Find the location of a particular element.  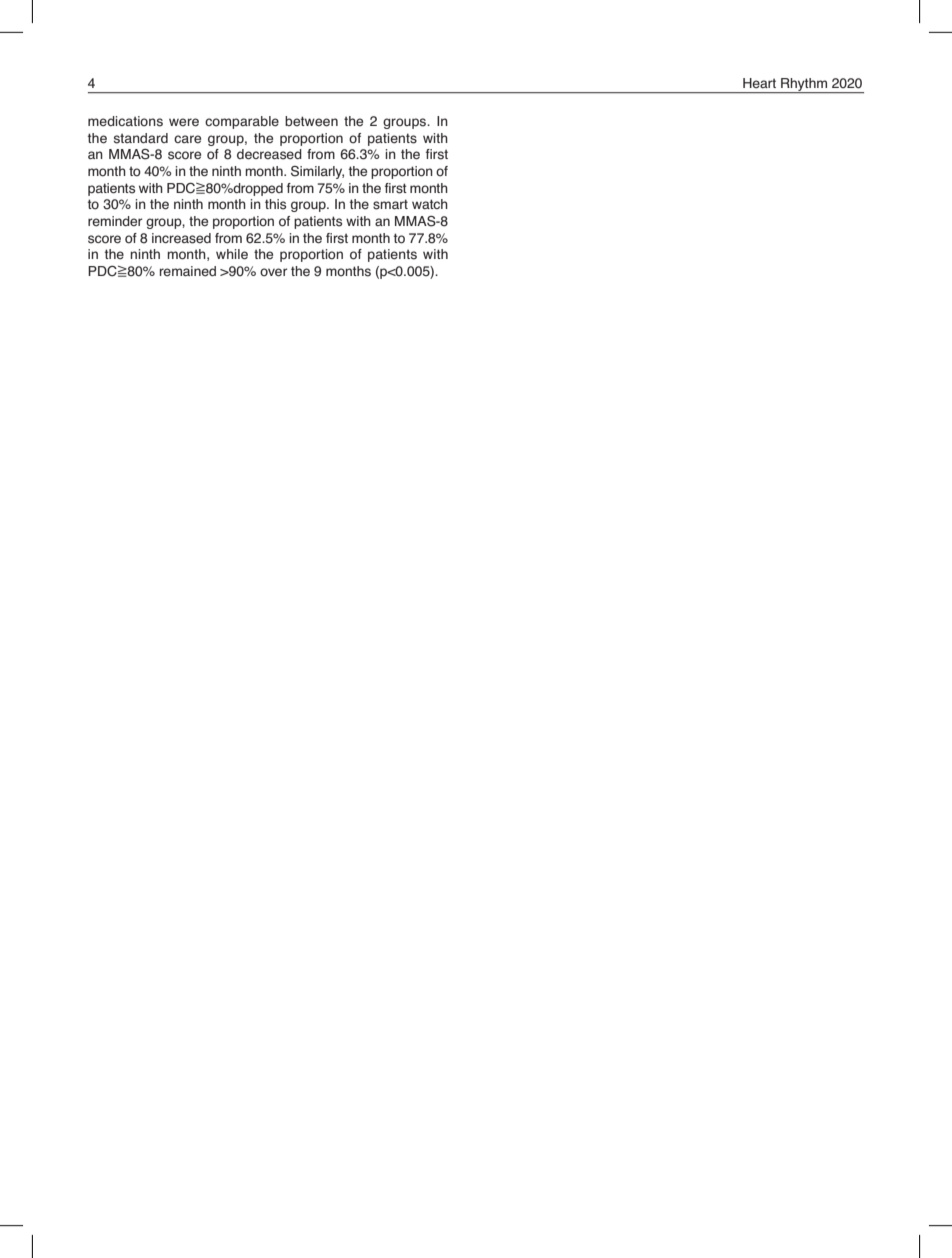

Rhythm is located at coordinates (804, 85).
